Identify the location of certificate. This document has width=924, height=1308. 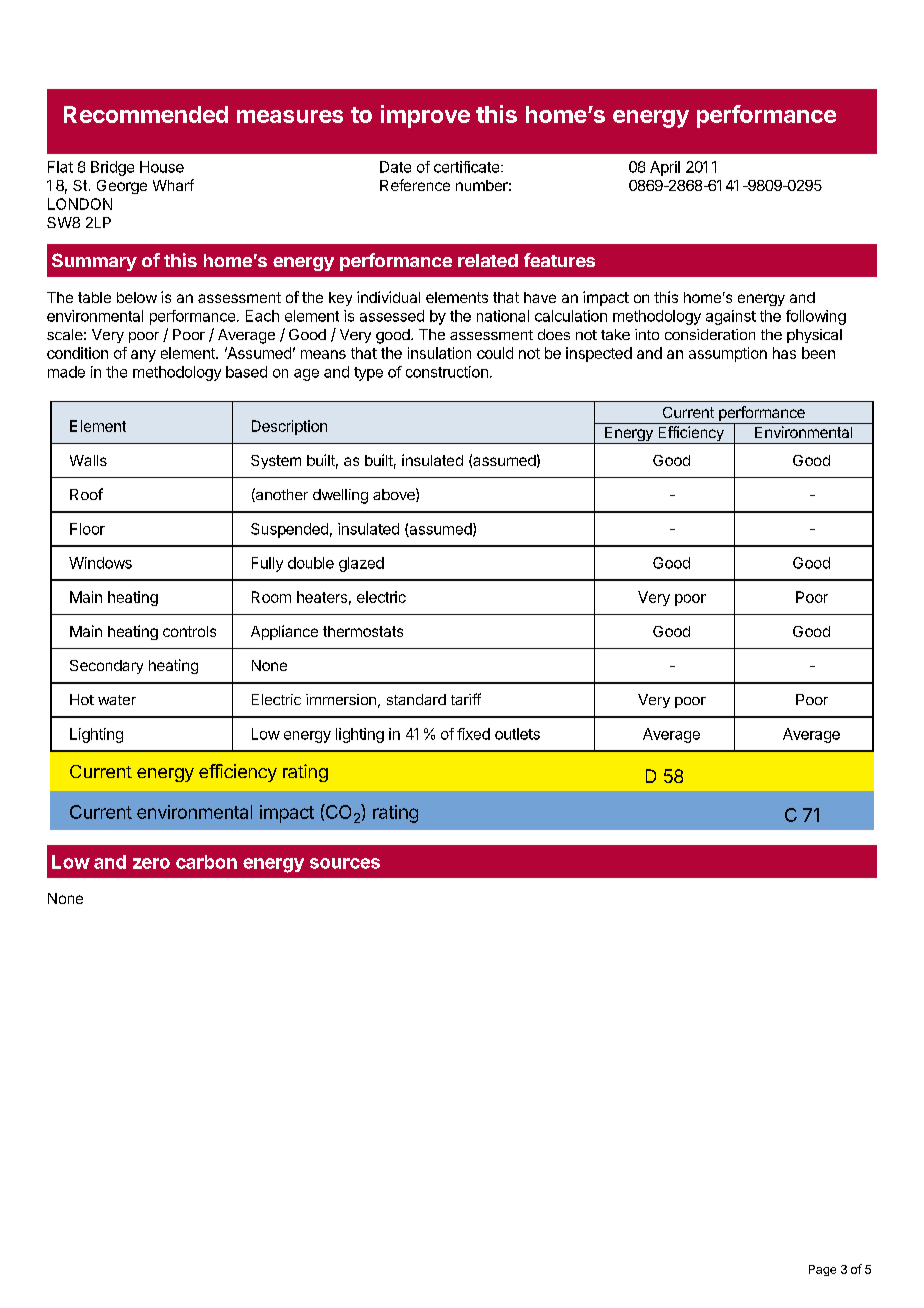
(468, 167).
